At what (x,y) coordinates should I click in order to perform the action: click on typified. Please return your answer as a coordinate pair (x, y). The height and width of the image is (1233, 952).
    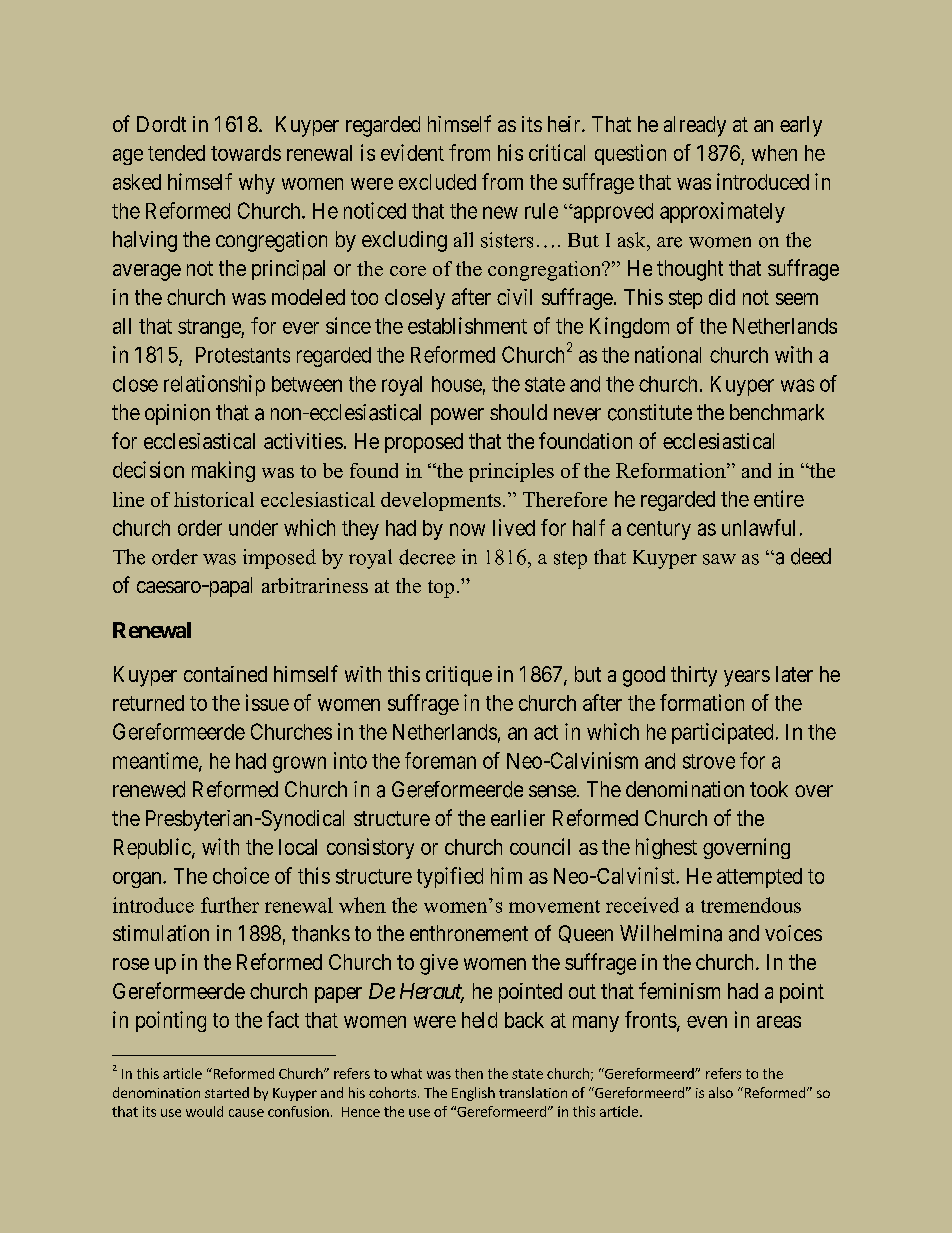
    Looking at the image, I should click on (450, 877).
